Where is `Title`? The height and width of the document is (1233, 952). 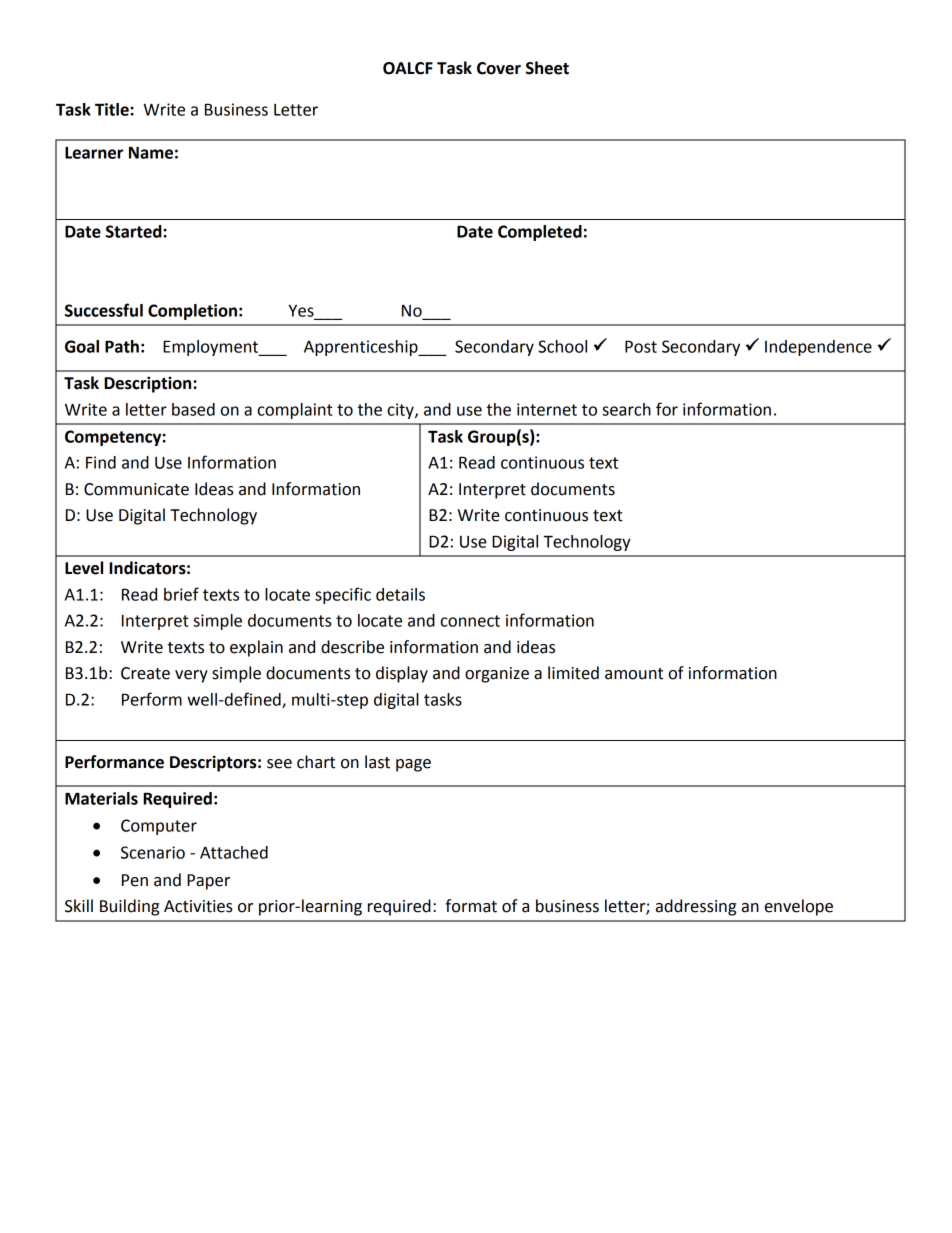 Title is located at coordinates (113, 109).
